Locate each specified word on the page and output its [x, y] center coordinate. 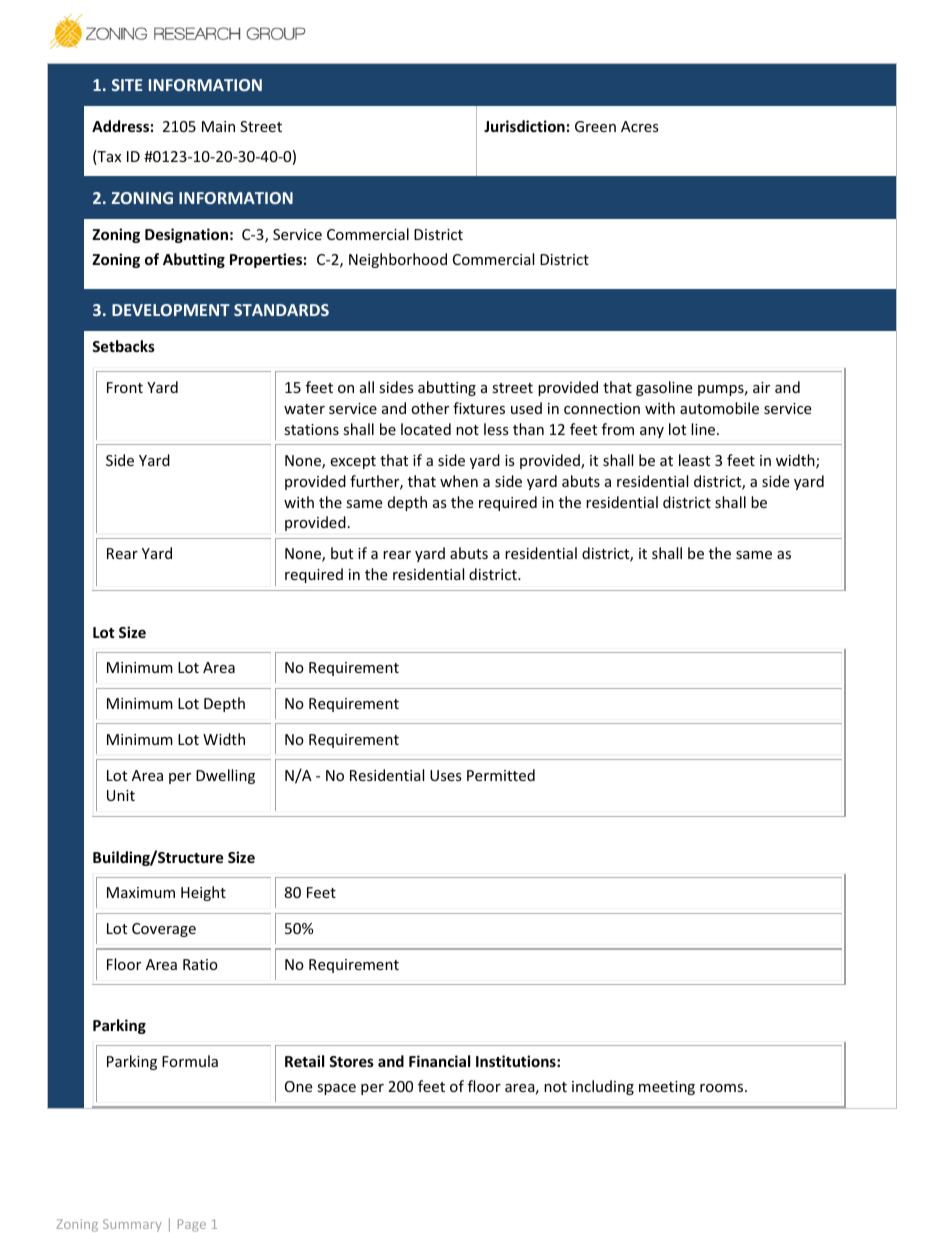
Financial [439, 1061]
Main [218, 126]
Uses [446, 775]
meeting [667, 1088]
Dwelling [225, 776]
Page [192, 1225]
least [694, 460]
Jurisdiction [524, 126]
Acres [640, 126]
